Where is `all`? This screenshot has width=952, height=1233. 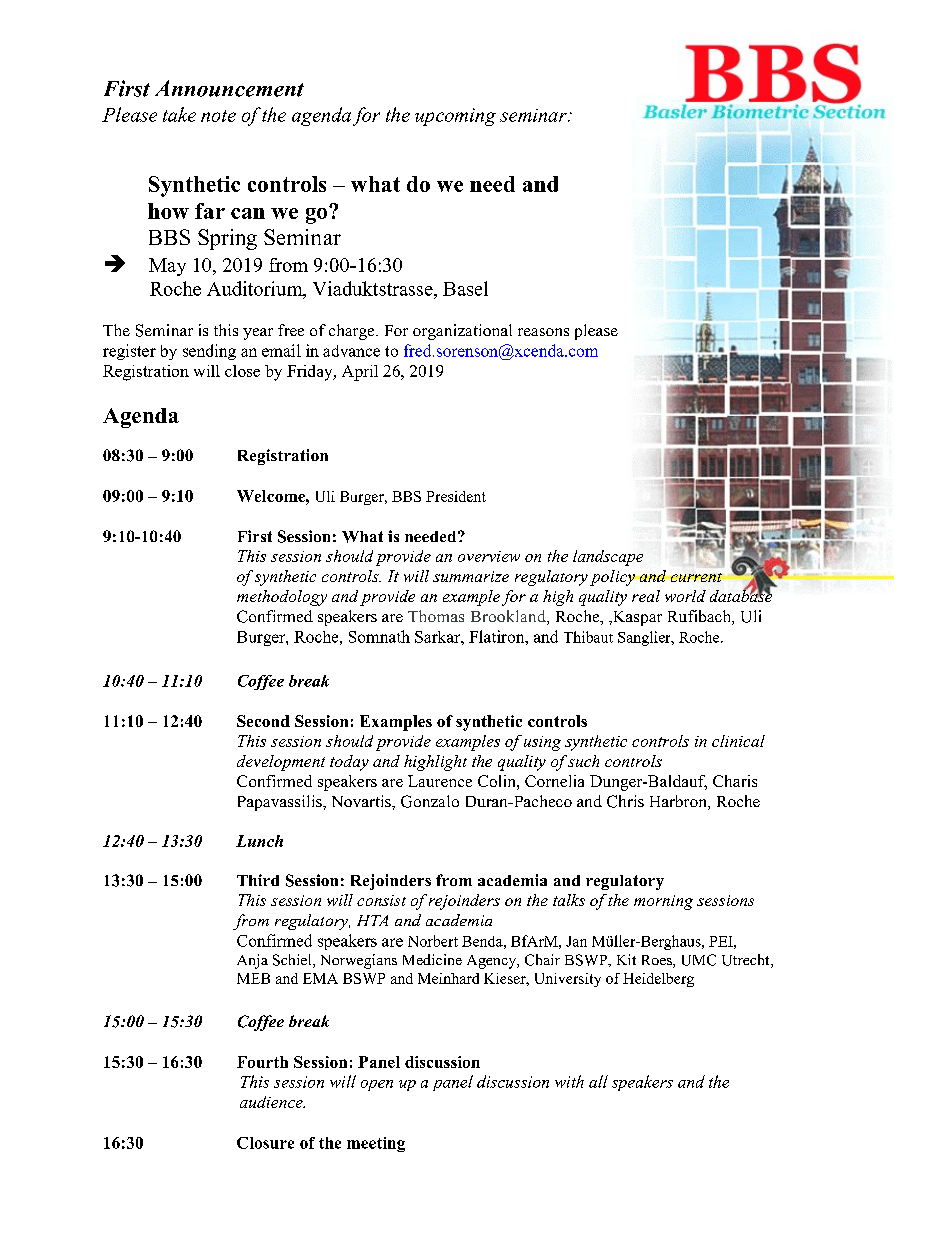 all is located at coordinates (598, 1081).
